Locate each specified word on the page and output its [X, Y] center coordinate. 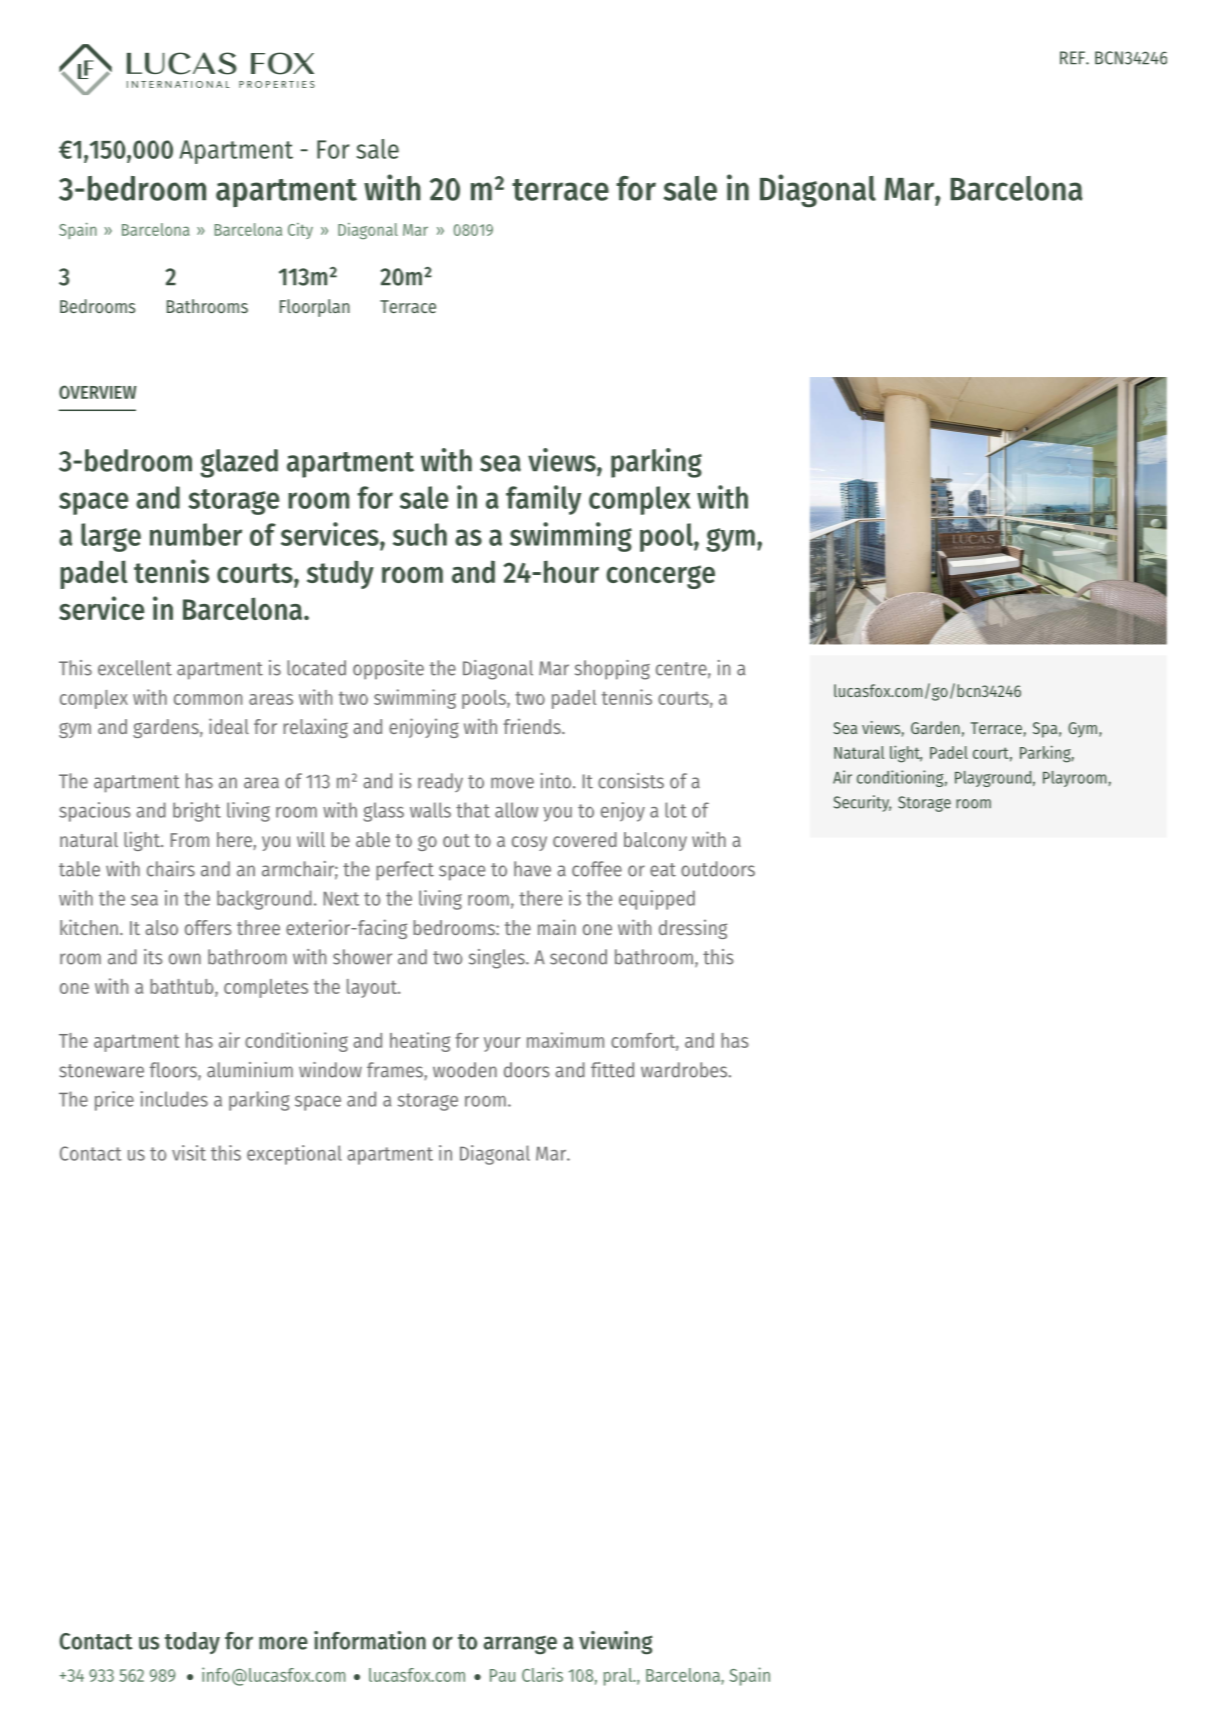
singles [498, 959]
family [543, 500]
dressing [693, 929]
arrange [520, 1645]
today [192, 1643]
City [300, 231]
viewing [616, 1643]
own [185, 959]
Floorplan [315, 308]
